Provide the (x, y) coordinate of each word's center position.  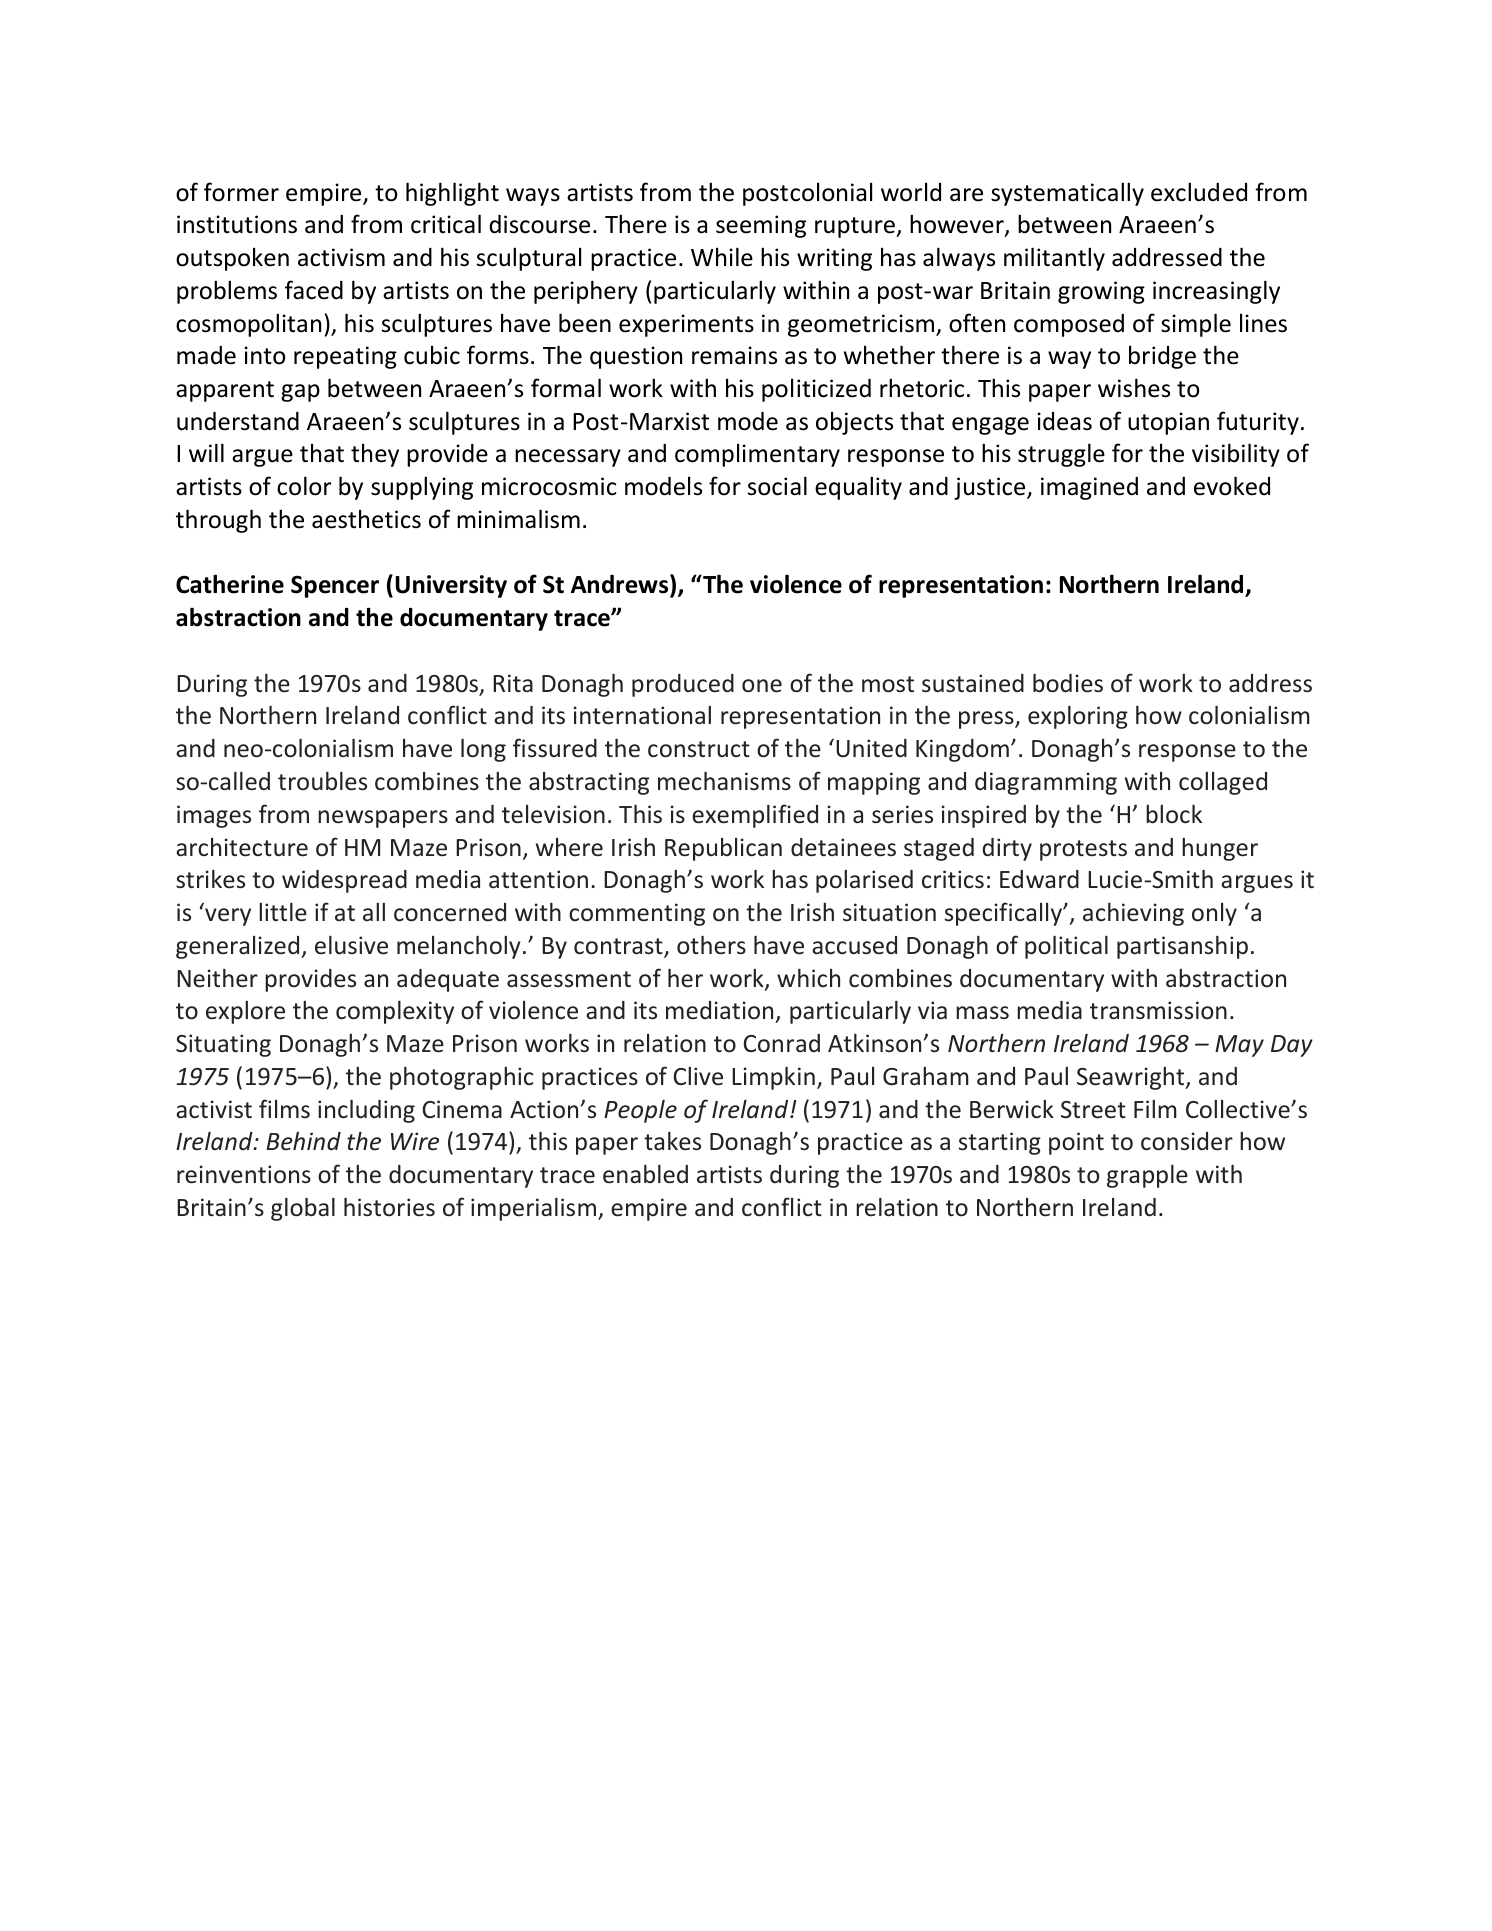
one (762, 686)
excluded (1199, 192)
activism (341, 257)
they (375, 455)
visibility (1236, 455)
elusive (351, 945)
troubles (322, 781)
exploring (1078, 717)
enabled (645, 1174)
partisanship (1182, 947)
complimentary (757, 455)
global (303, 1209)
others (711, 945)
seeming (761, 226)
